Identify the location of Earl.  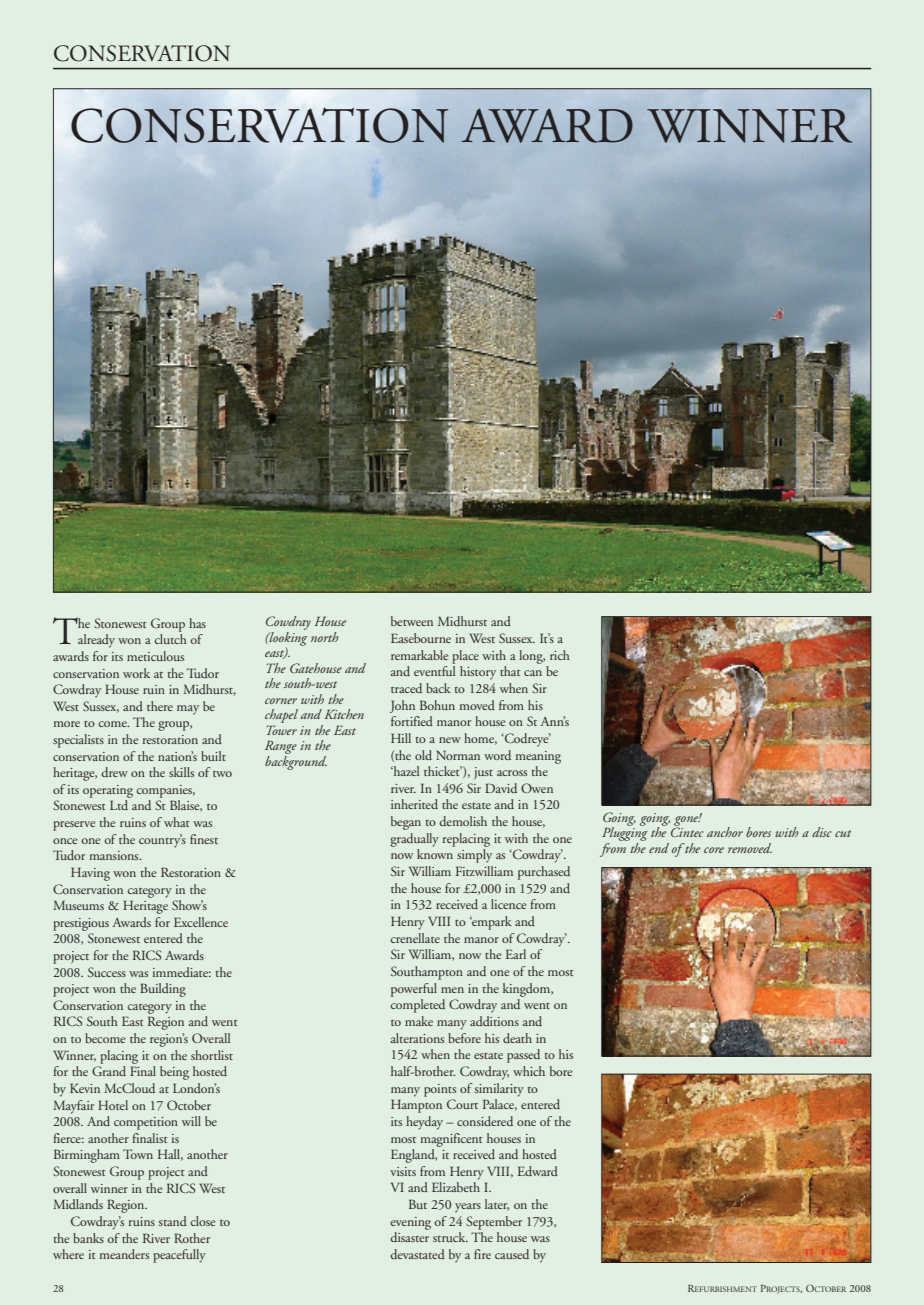
(516, 954).
